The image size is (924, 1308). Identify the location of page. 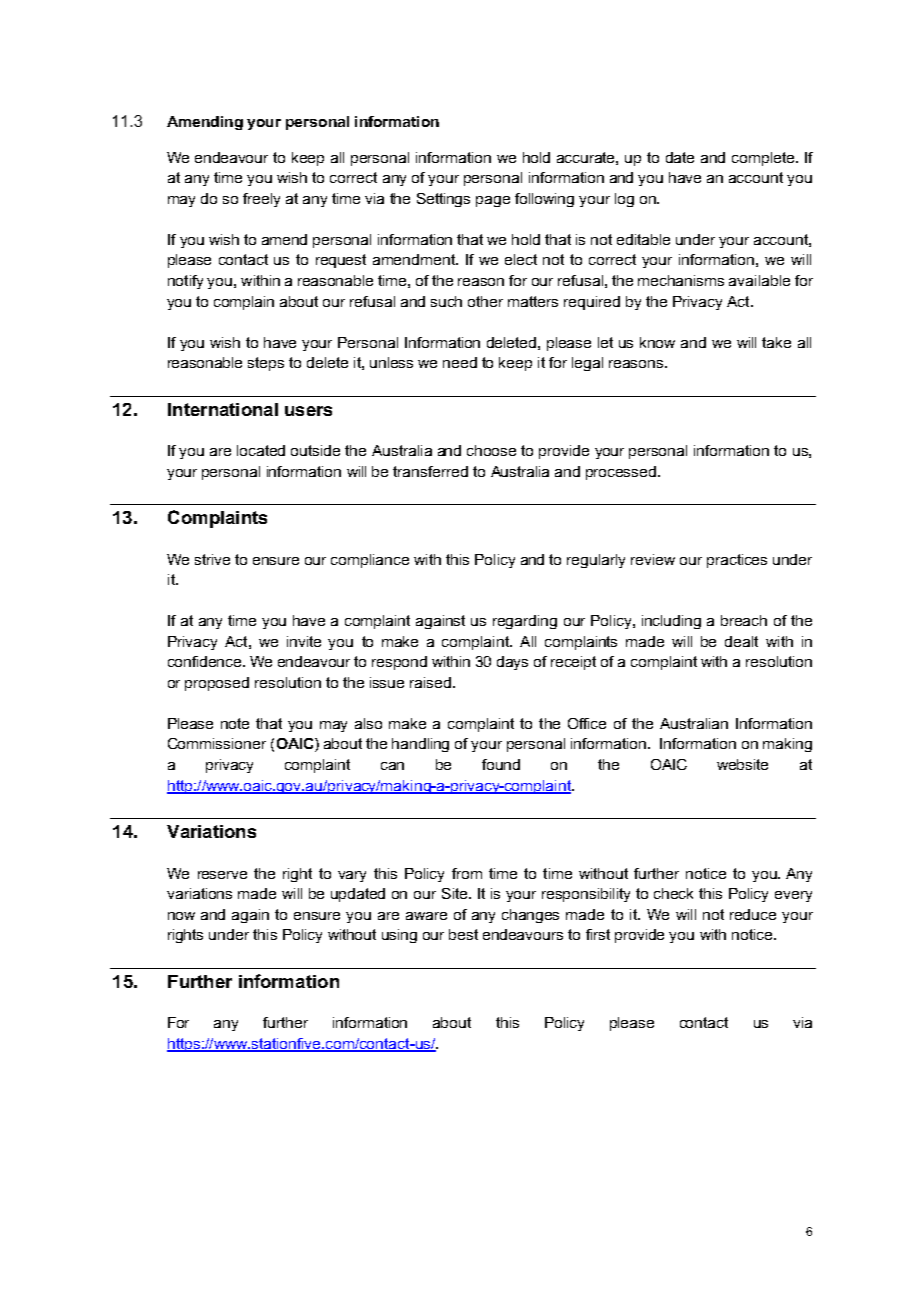
(493, 201).
